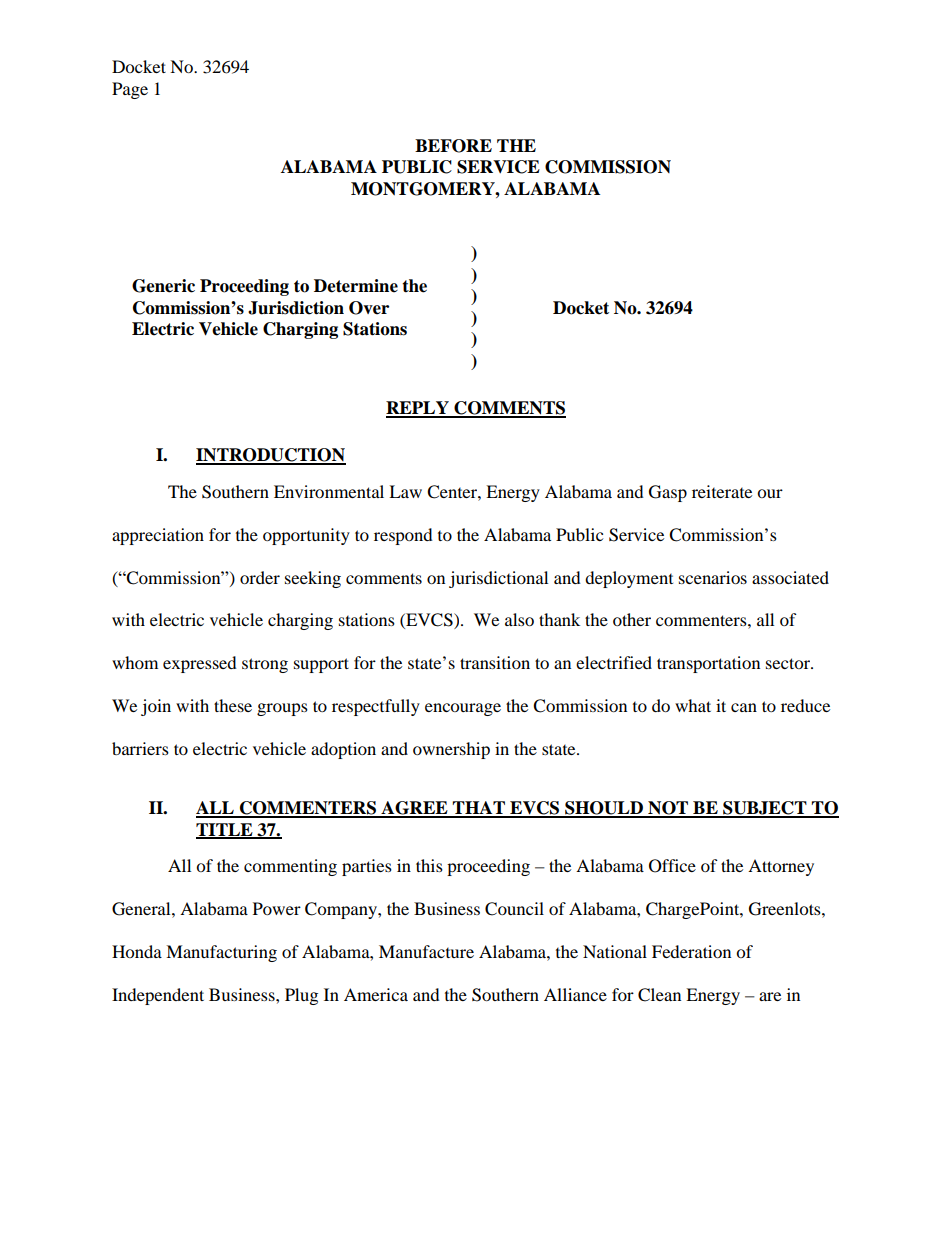 The image size is (952, 1233). What do you see at coordinates (163, 286) in the page?
I see `Generic` at bounding box center [163, 286].
